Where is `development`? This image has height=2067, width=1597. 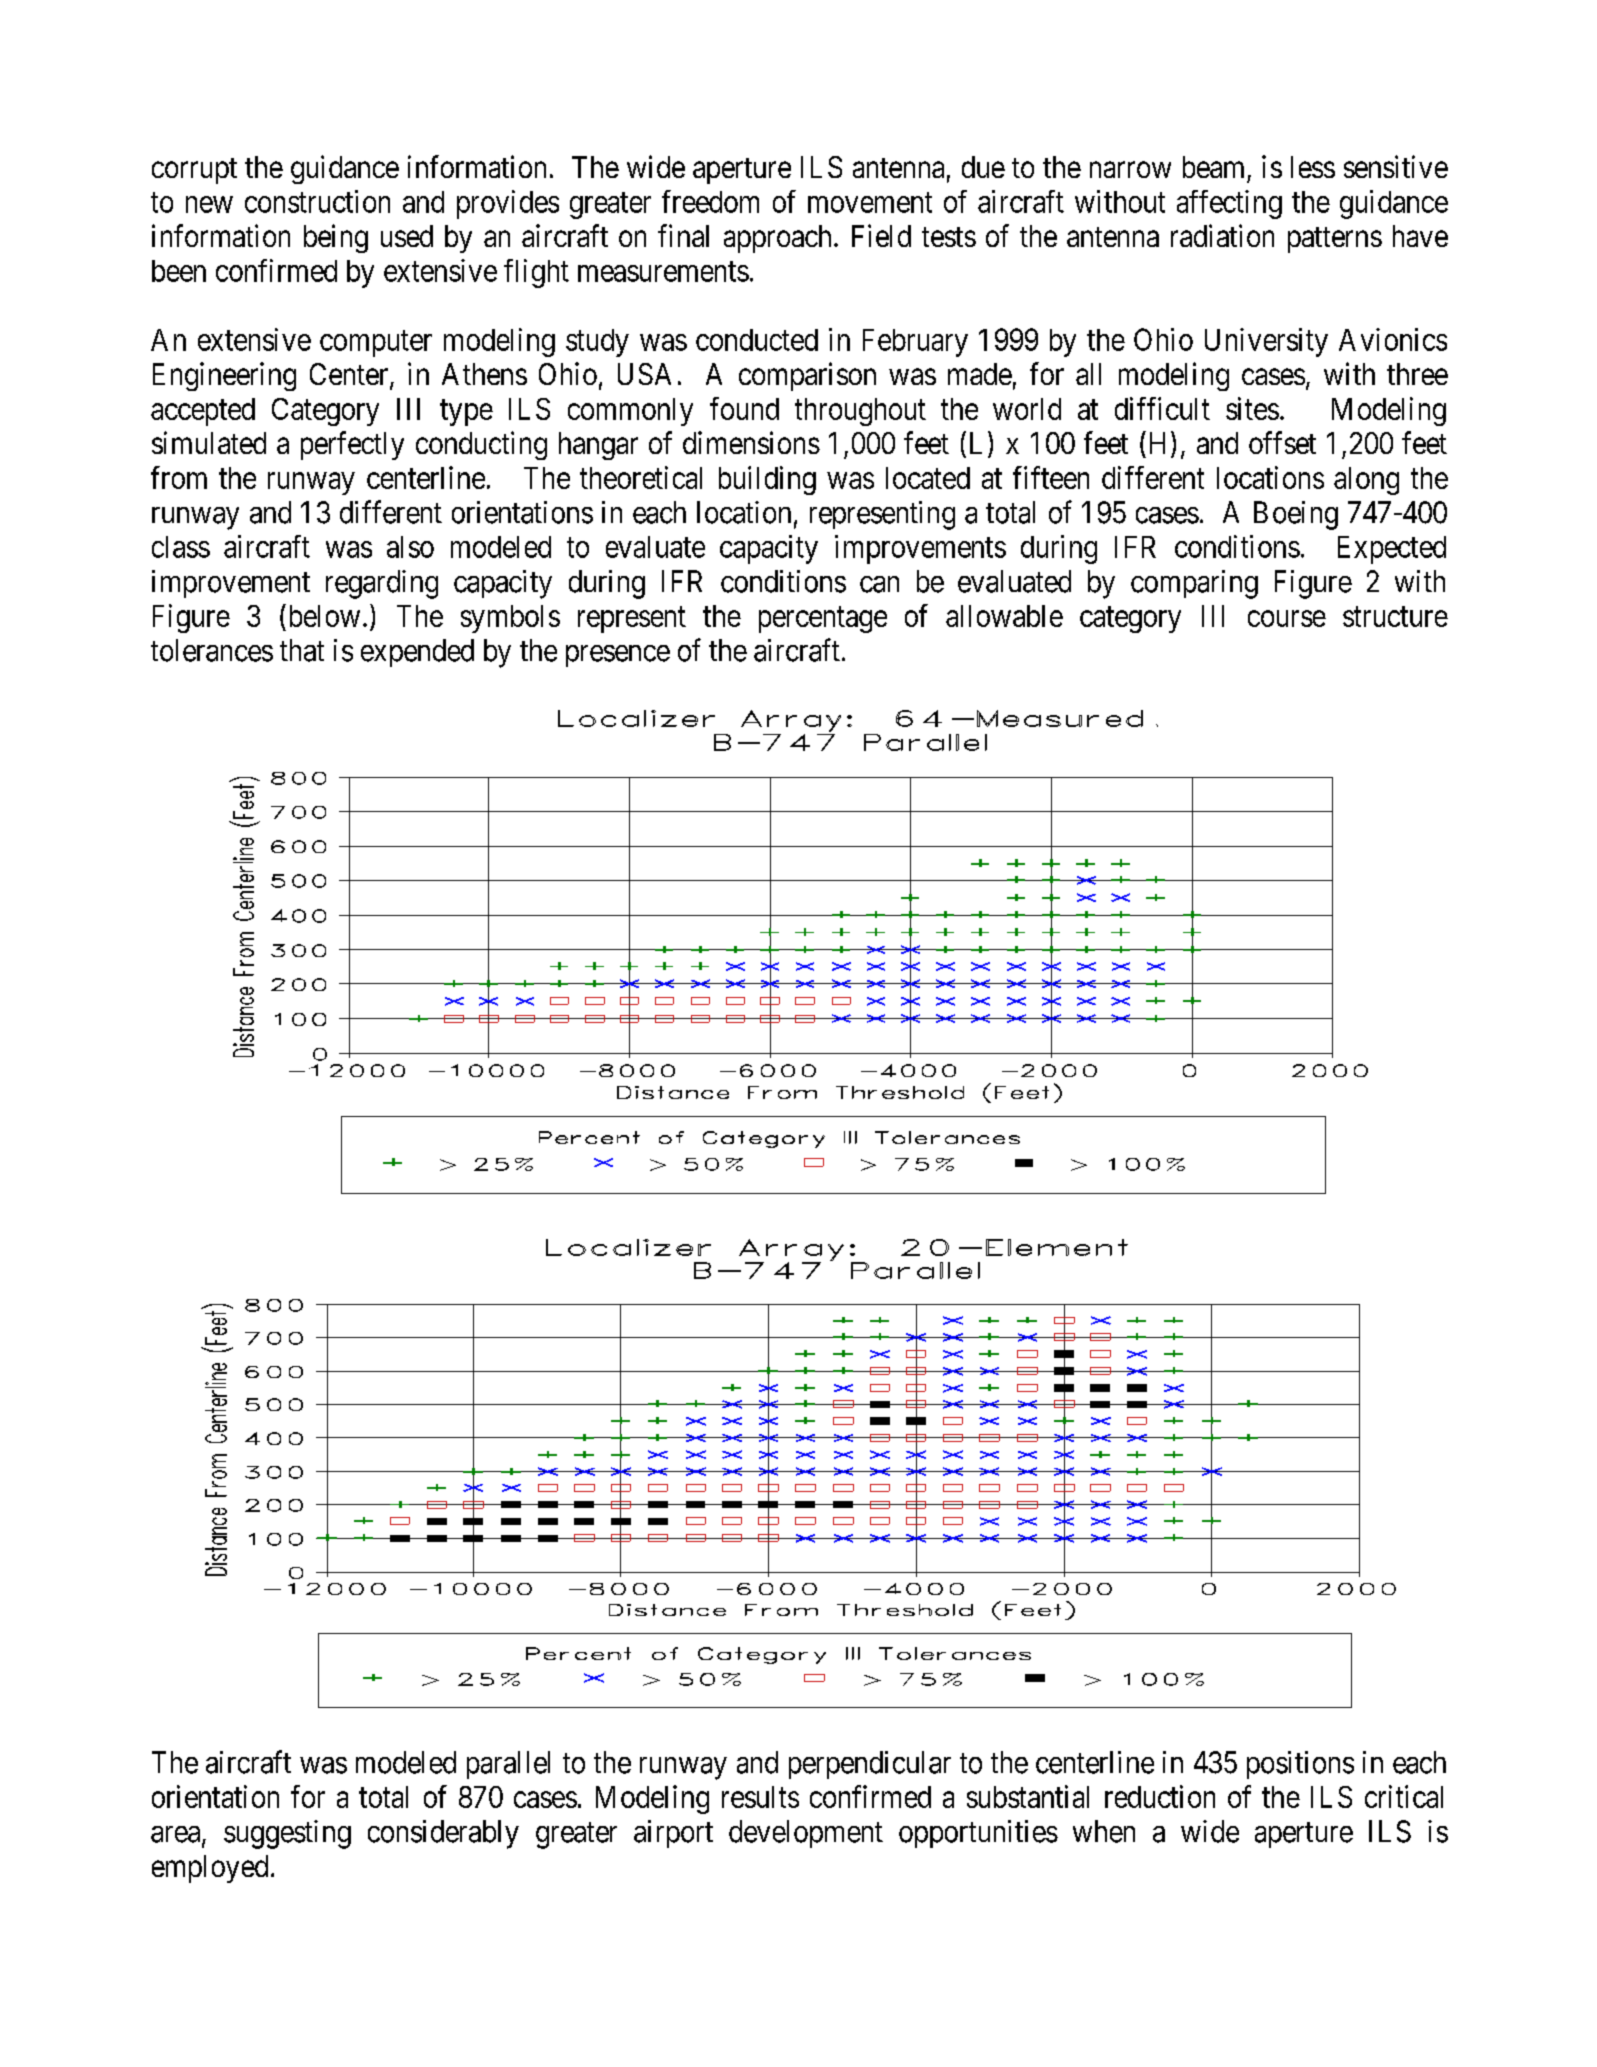 development is located at coordinates (806, 1834).
